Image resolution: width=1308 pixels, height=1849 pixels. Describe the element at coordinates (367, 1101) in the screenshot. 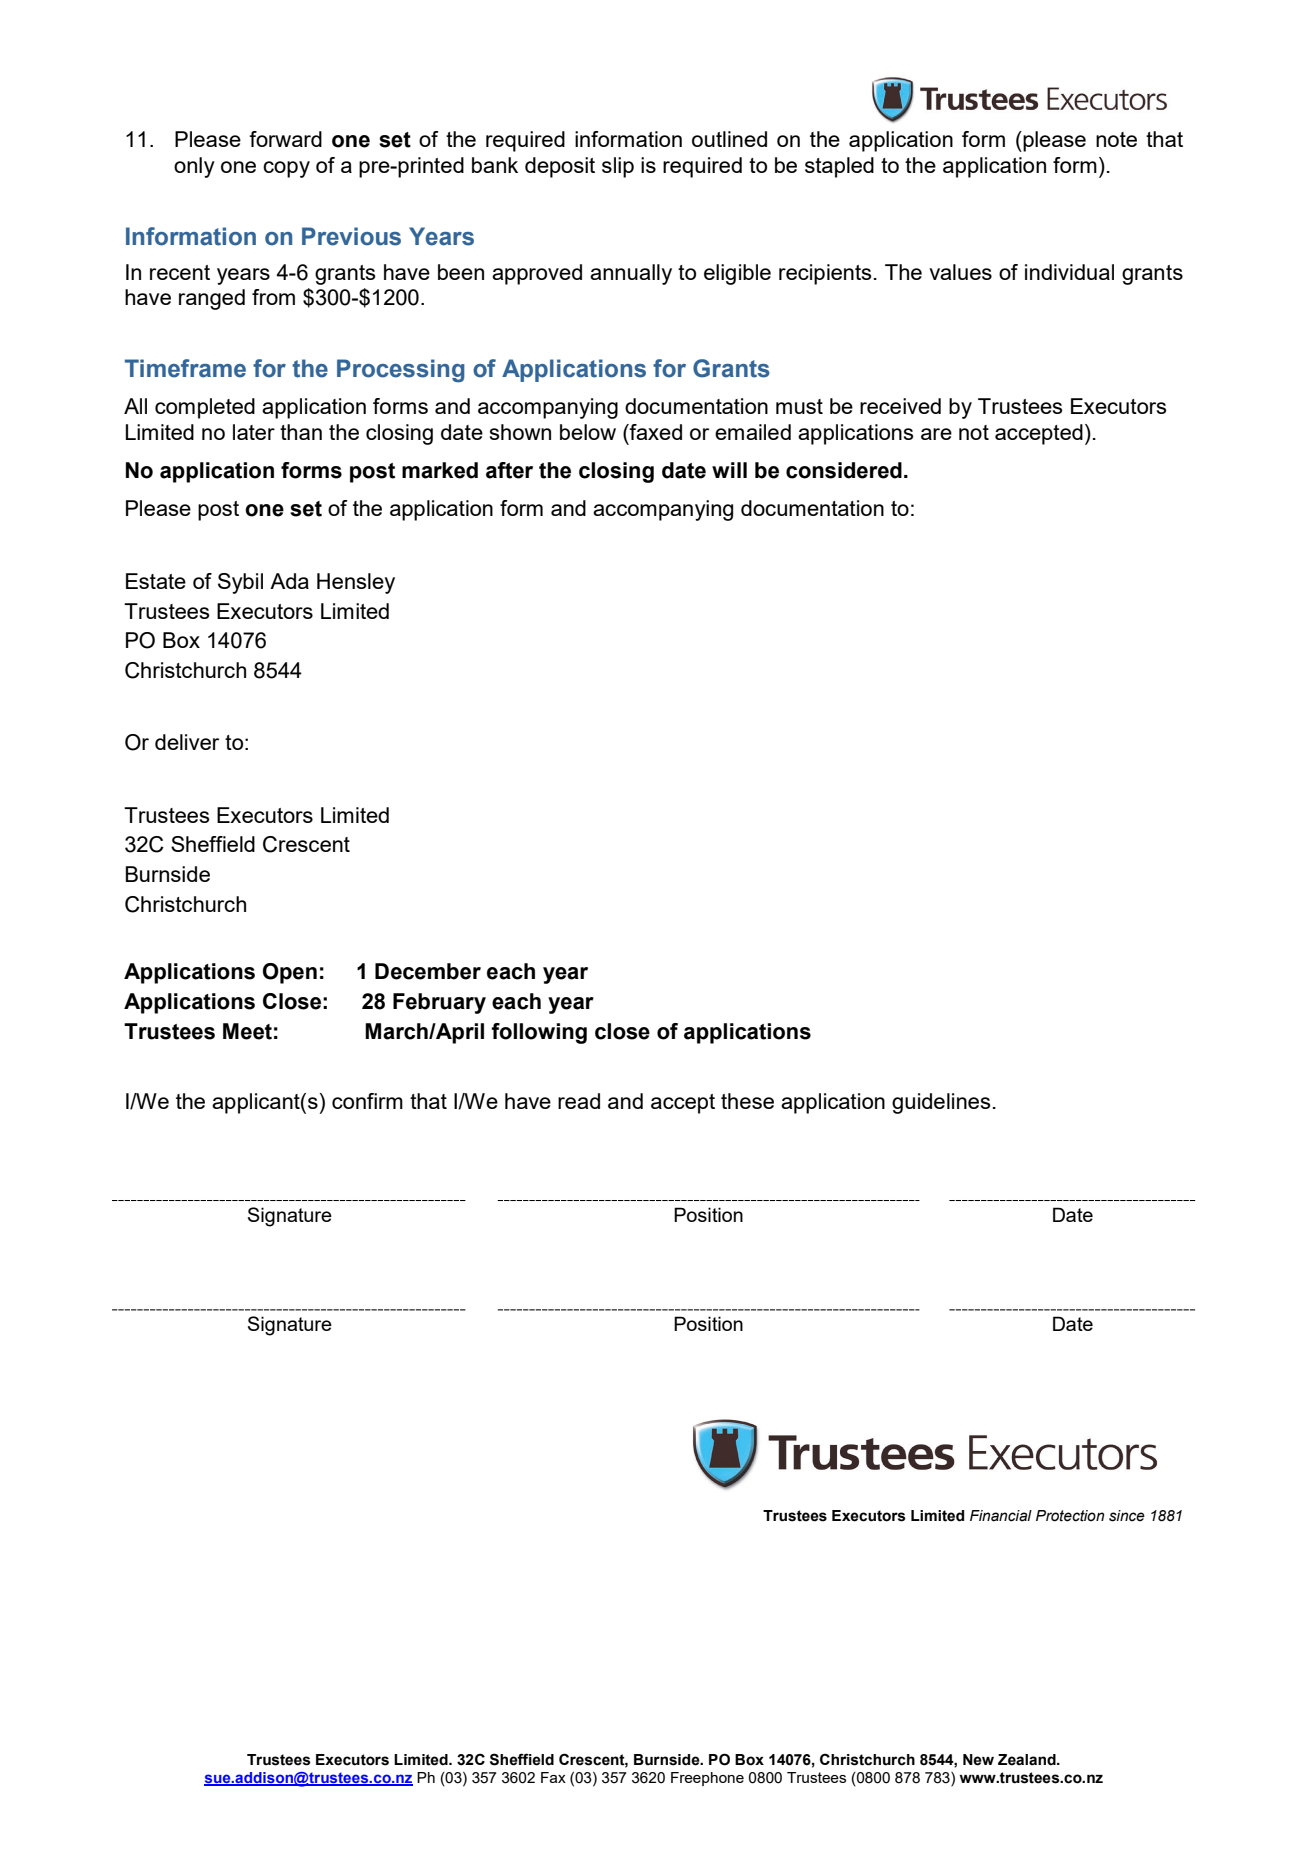

I see `confirm` at that location.
